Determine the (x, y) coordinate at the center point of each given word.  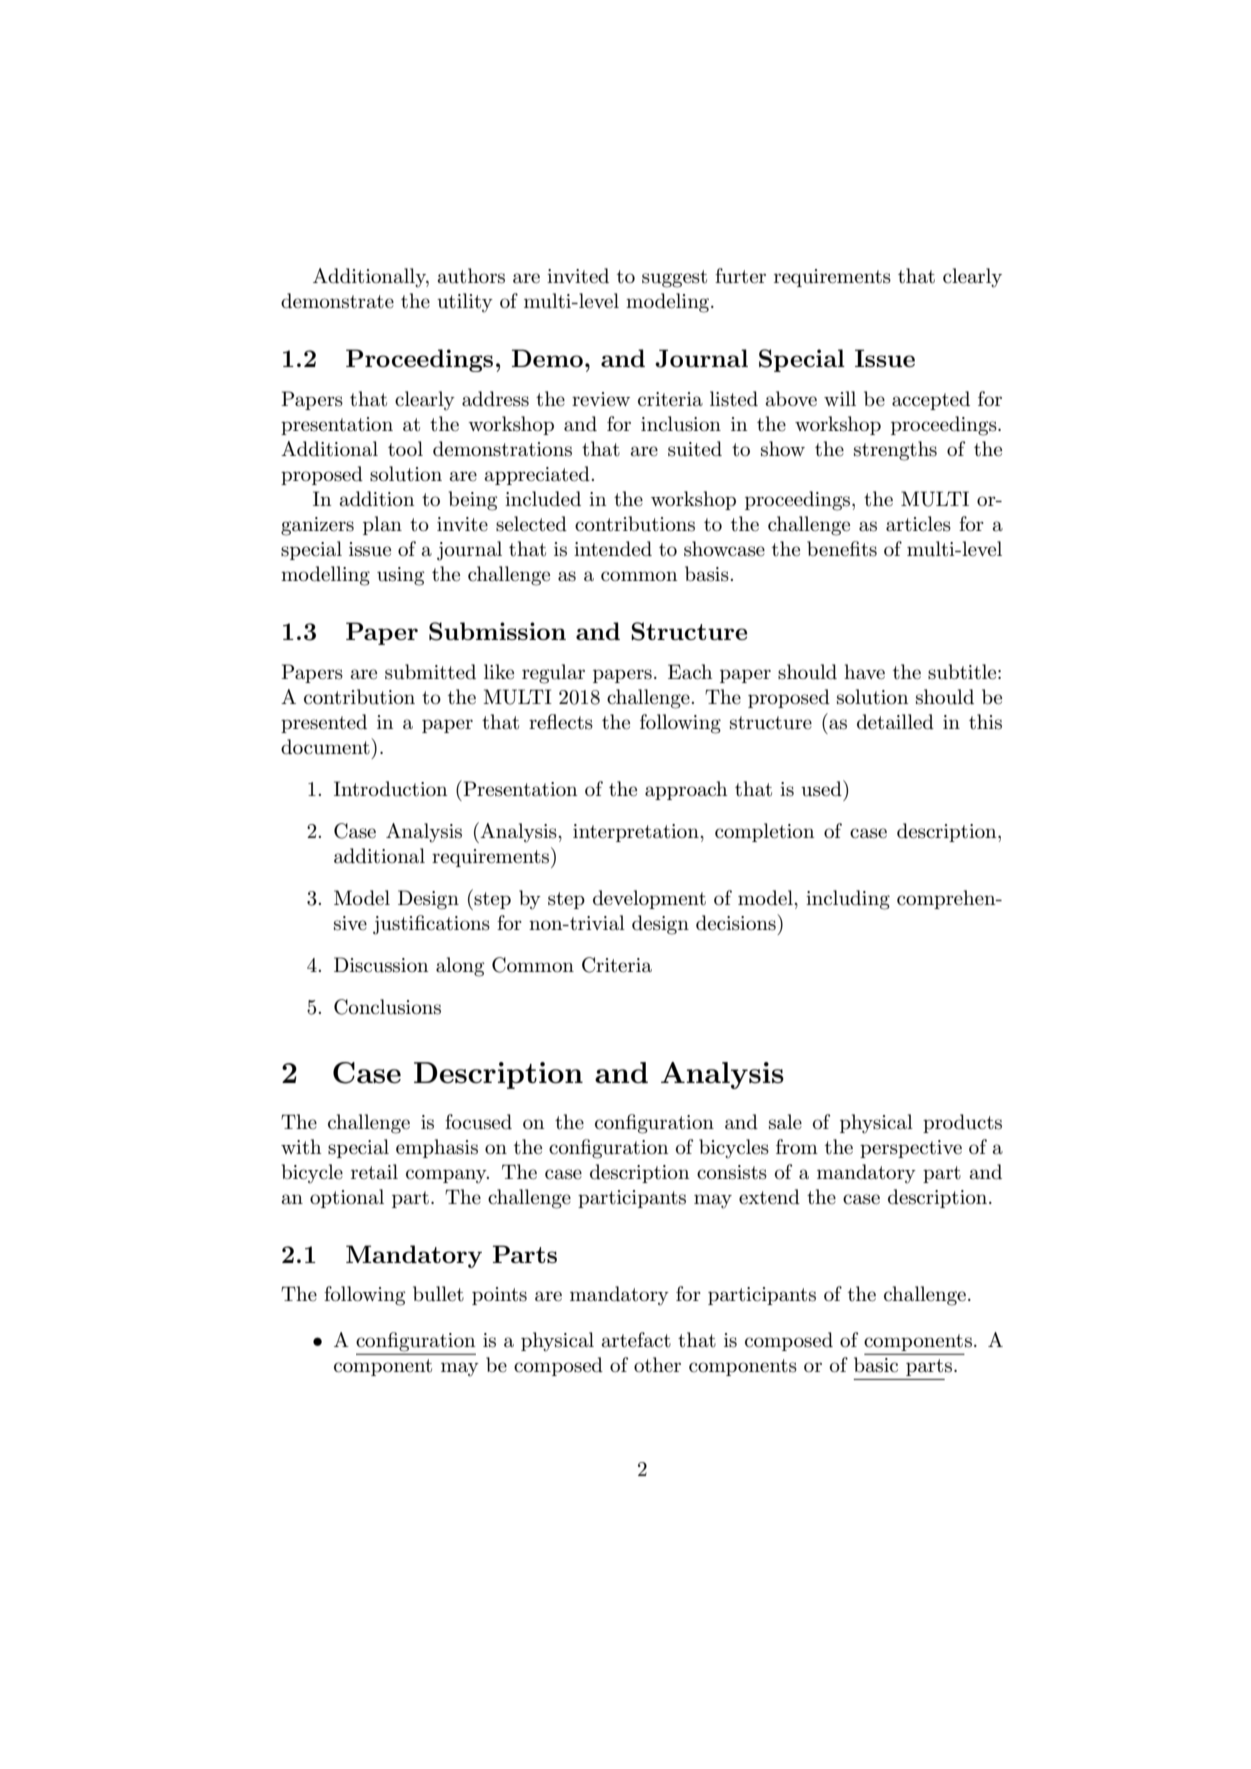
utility (465, 303)
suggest (674, 279)
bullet (438, 1294)
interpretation (637, 833)
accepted (931, 400)
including (848, 900)
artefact (636, 1340)
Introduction (391, 789)
